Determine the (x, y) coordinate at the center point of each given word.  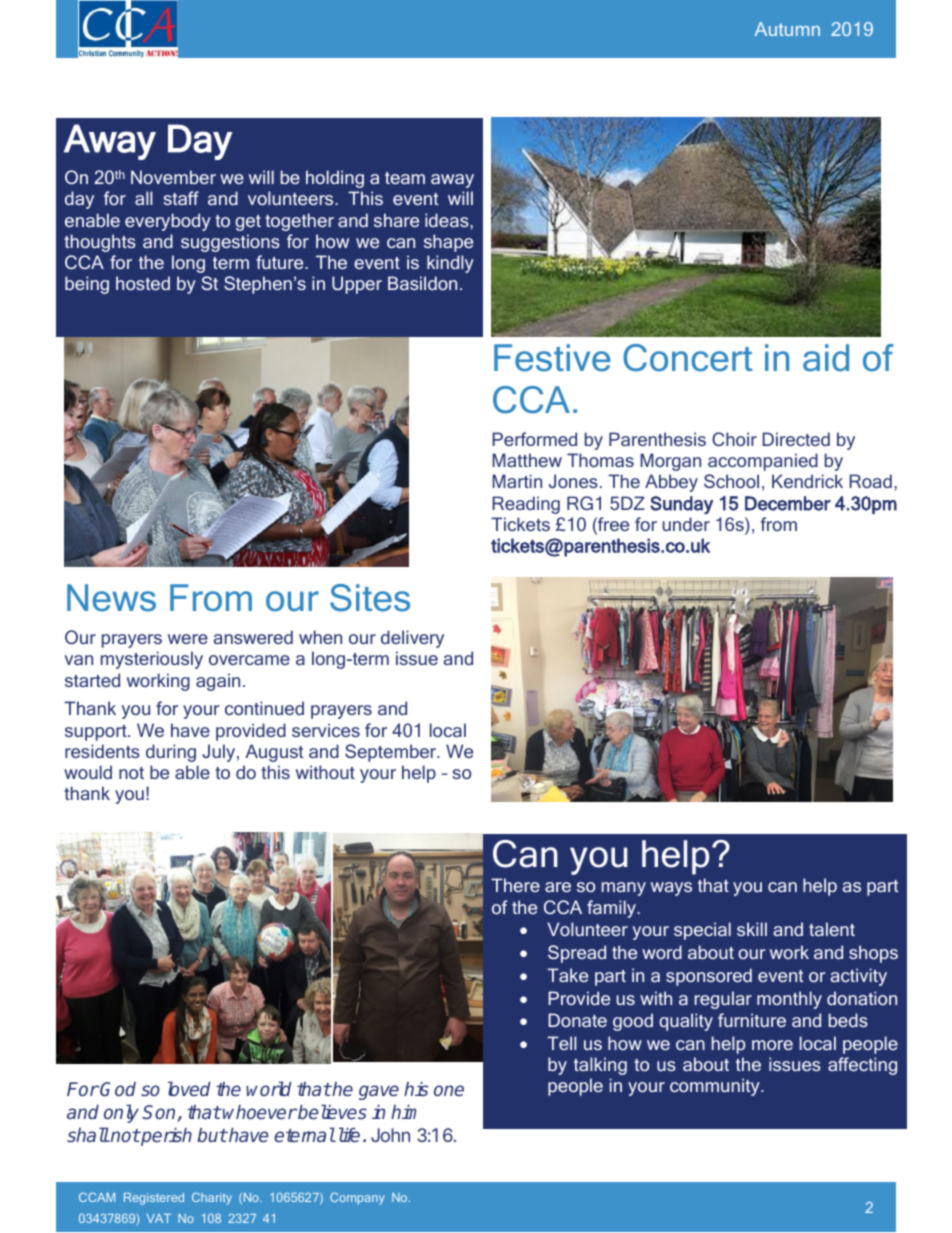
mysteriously (152, 660)
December (788, 503)
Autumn (787, 29)
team (405, 178)
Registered (154, 1199)
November (173, 177)
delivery (412, 639)
